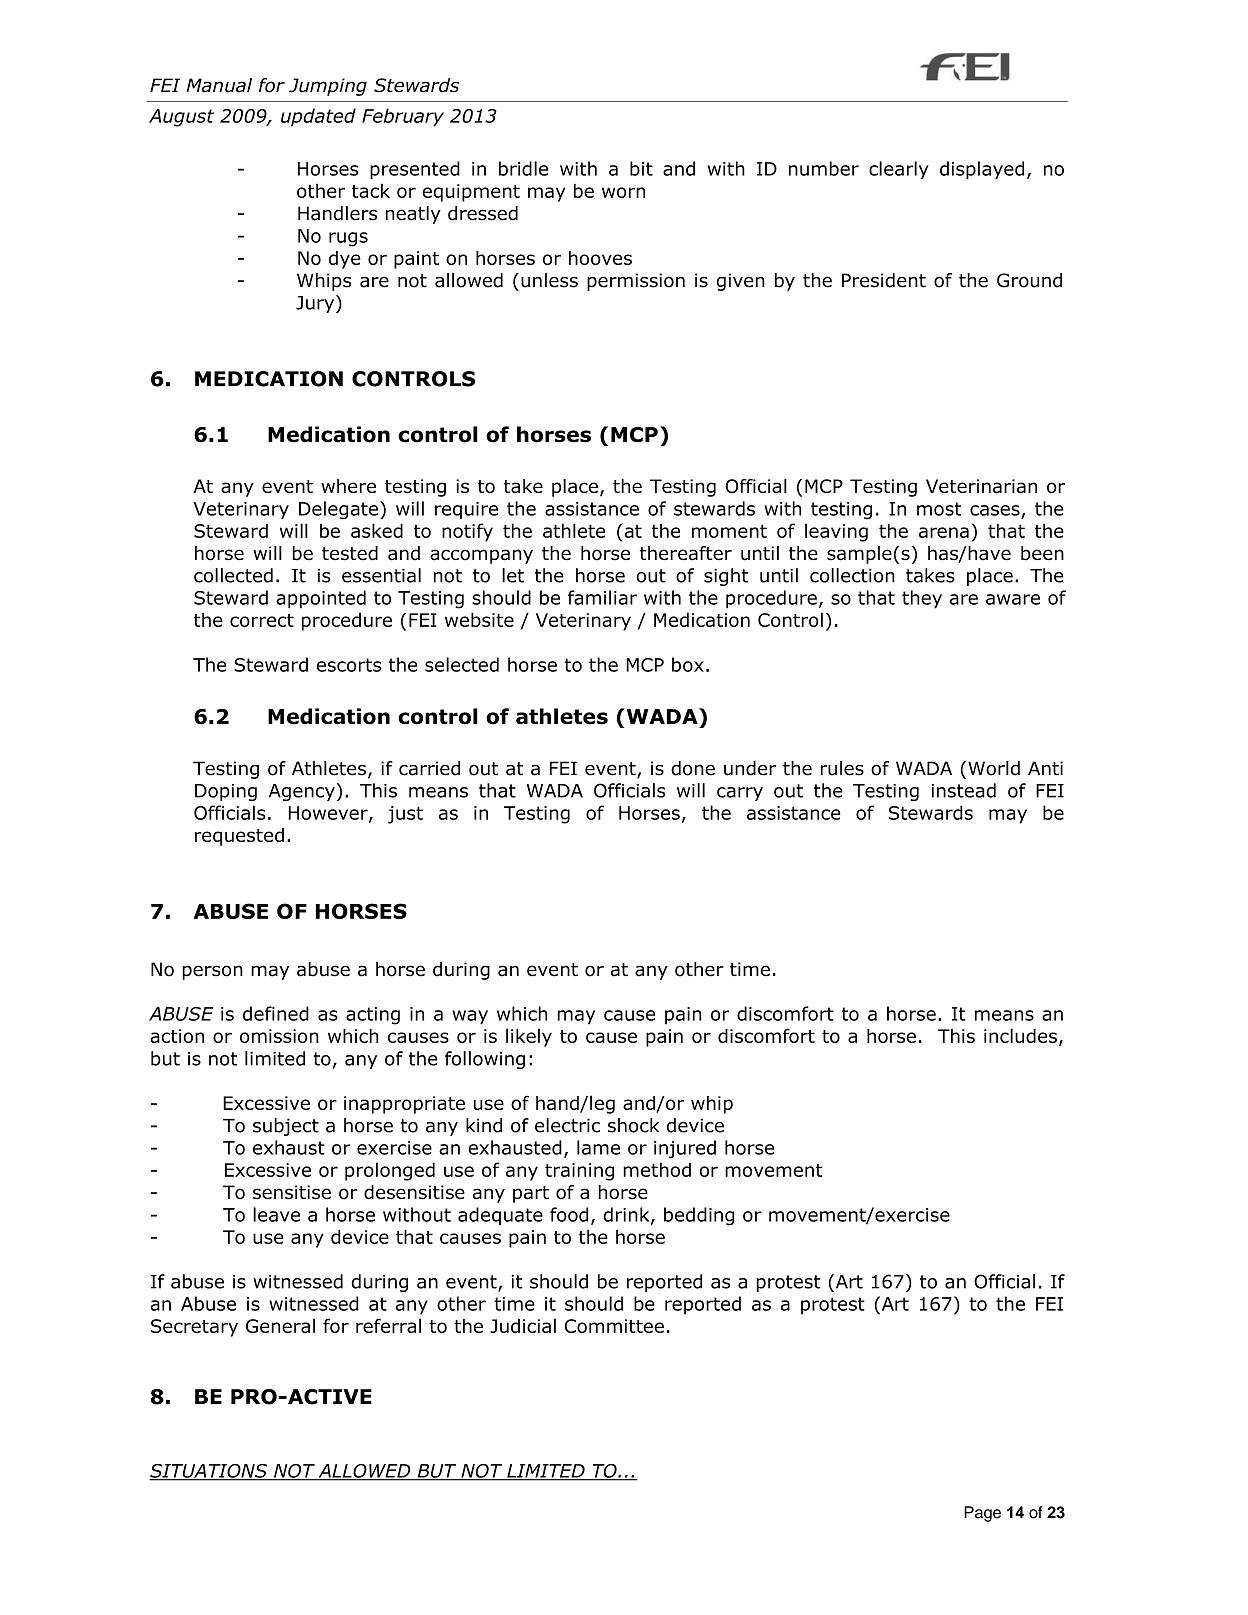  I want to click on updated, so click(318, 117).
